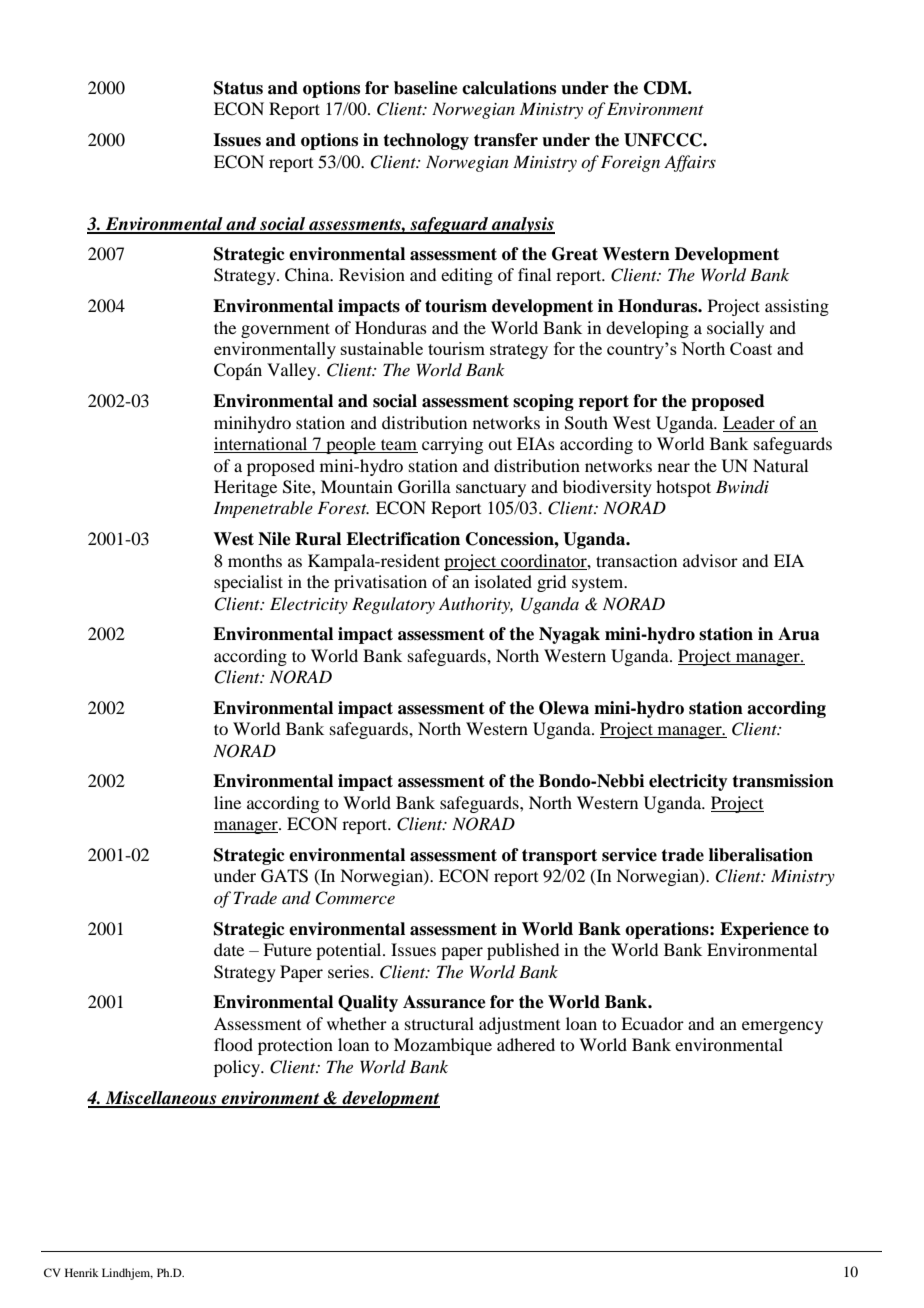 The height and width of the screenshot is (1308, 924). I want to click on Henrik, so click(82, 1272).
